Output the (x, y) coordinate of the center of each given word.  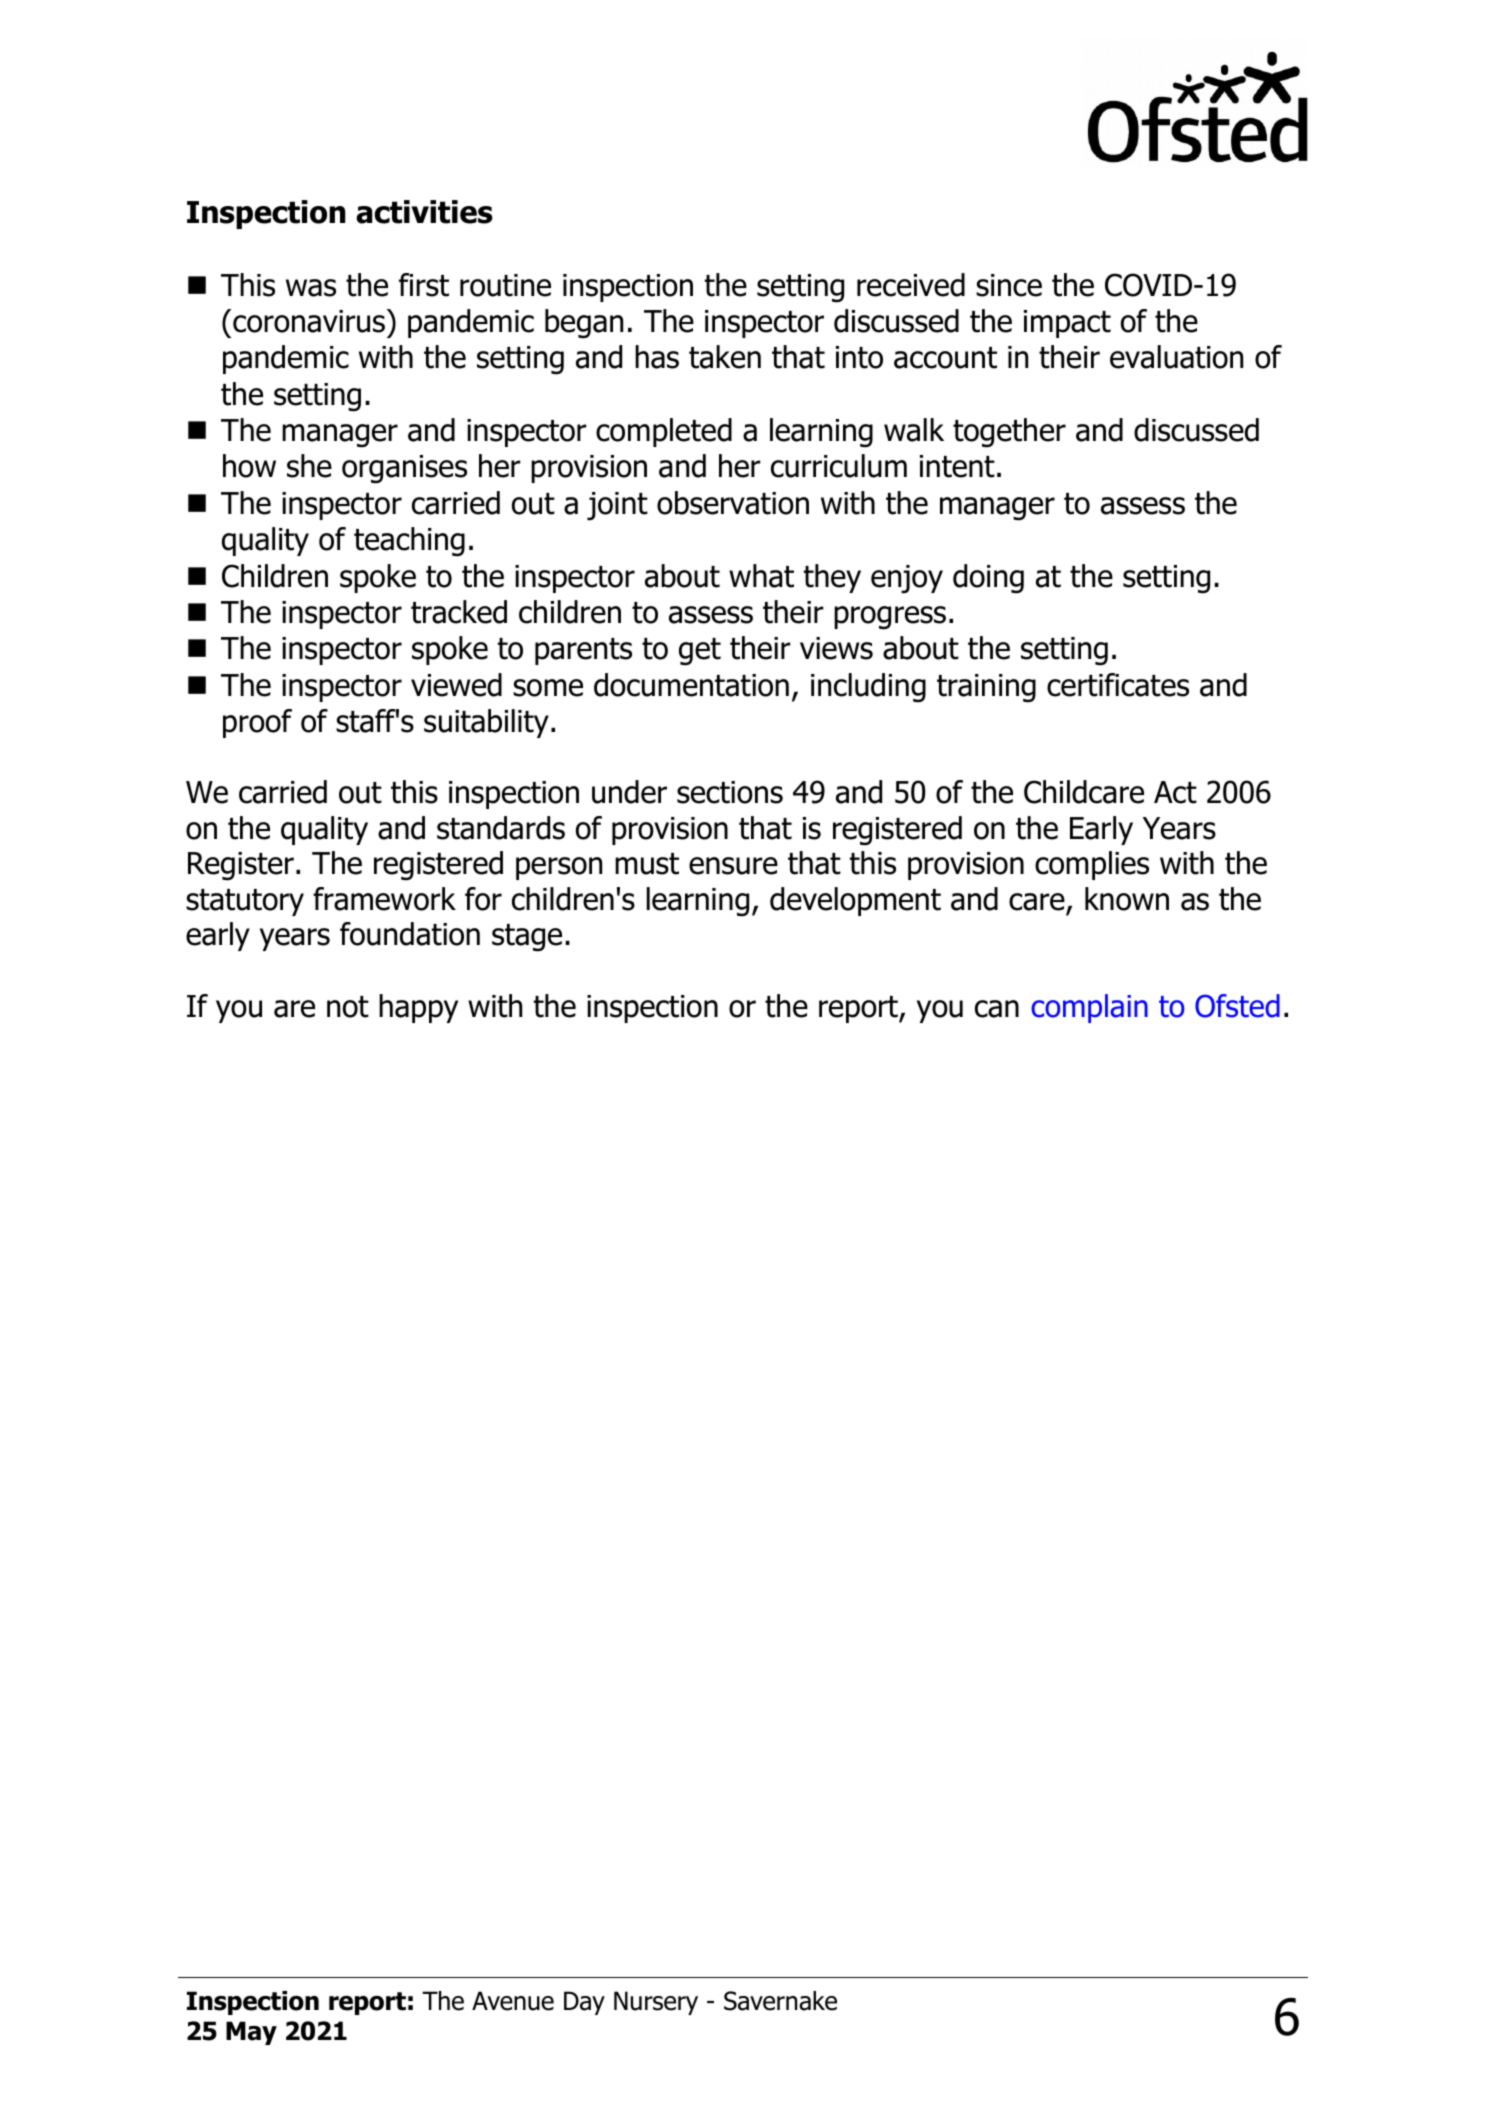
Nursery (656, 2003)
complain (1089, 1008)
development (855, 901)
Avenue (513, 2001)
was (311, 288)
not (348, 1007)
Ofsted (1237, 1006)
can (997, 1009)
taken (725, 357)
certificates (1118, 685)
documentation (691, 685)
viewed (456, 685)
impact (1067, 324)
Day (584, 2003)
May (251, 2033)
